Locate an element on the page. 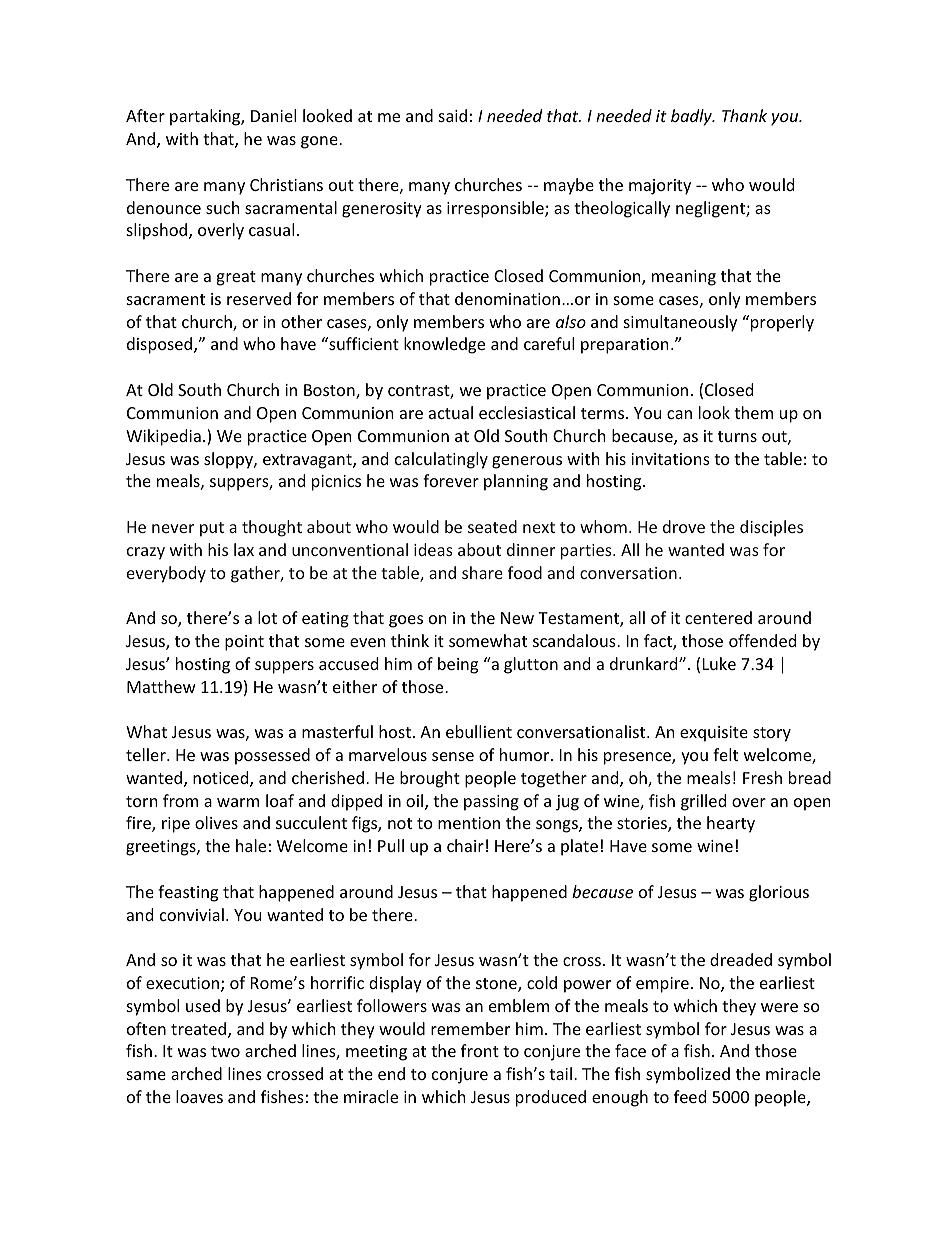 The image size is (952, 1233). felt is located at coordinates (725, 754).
